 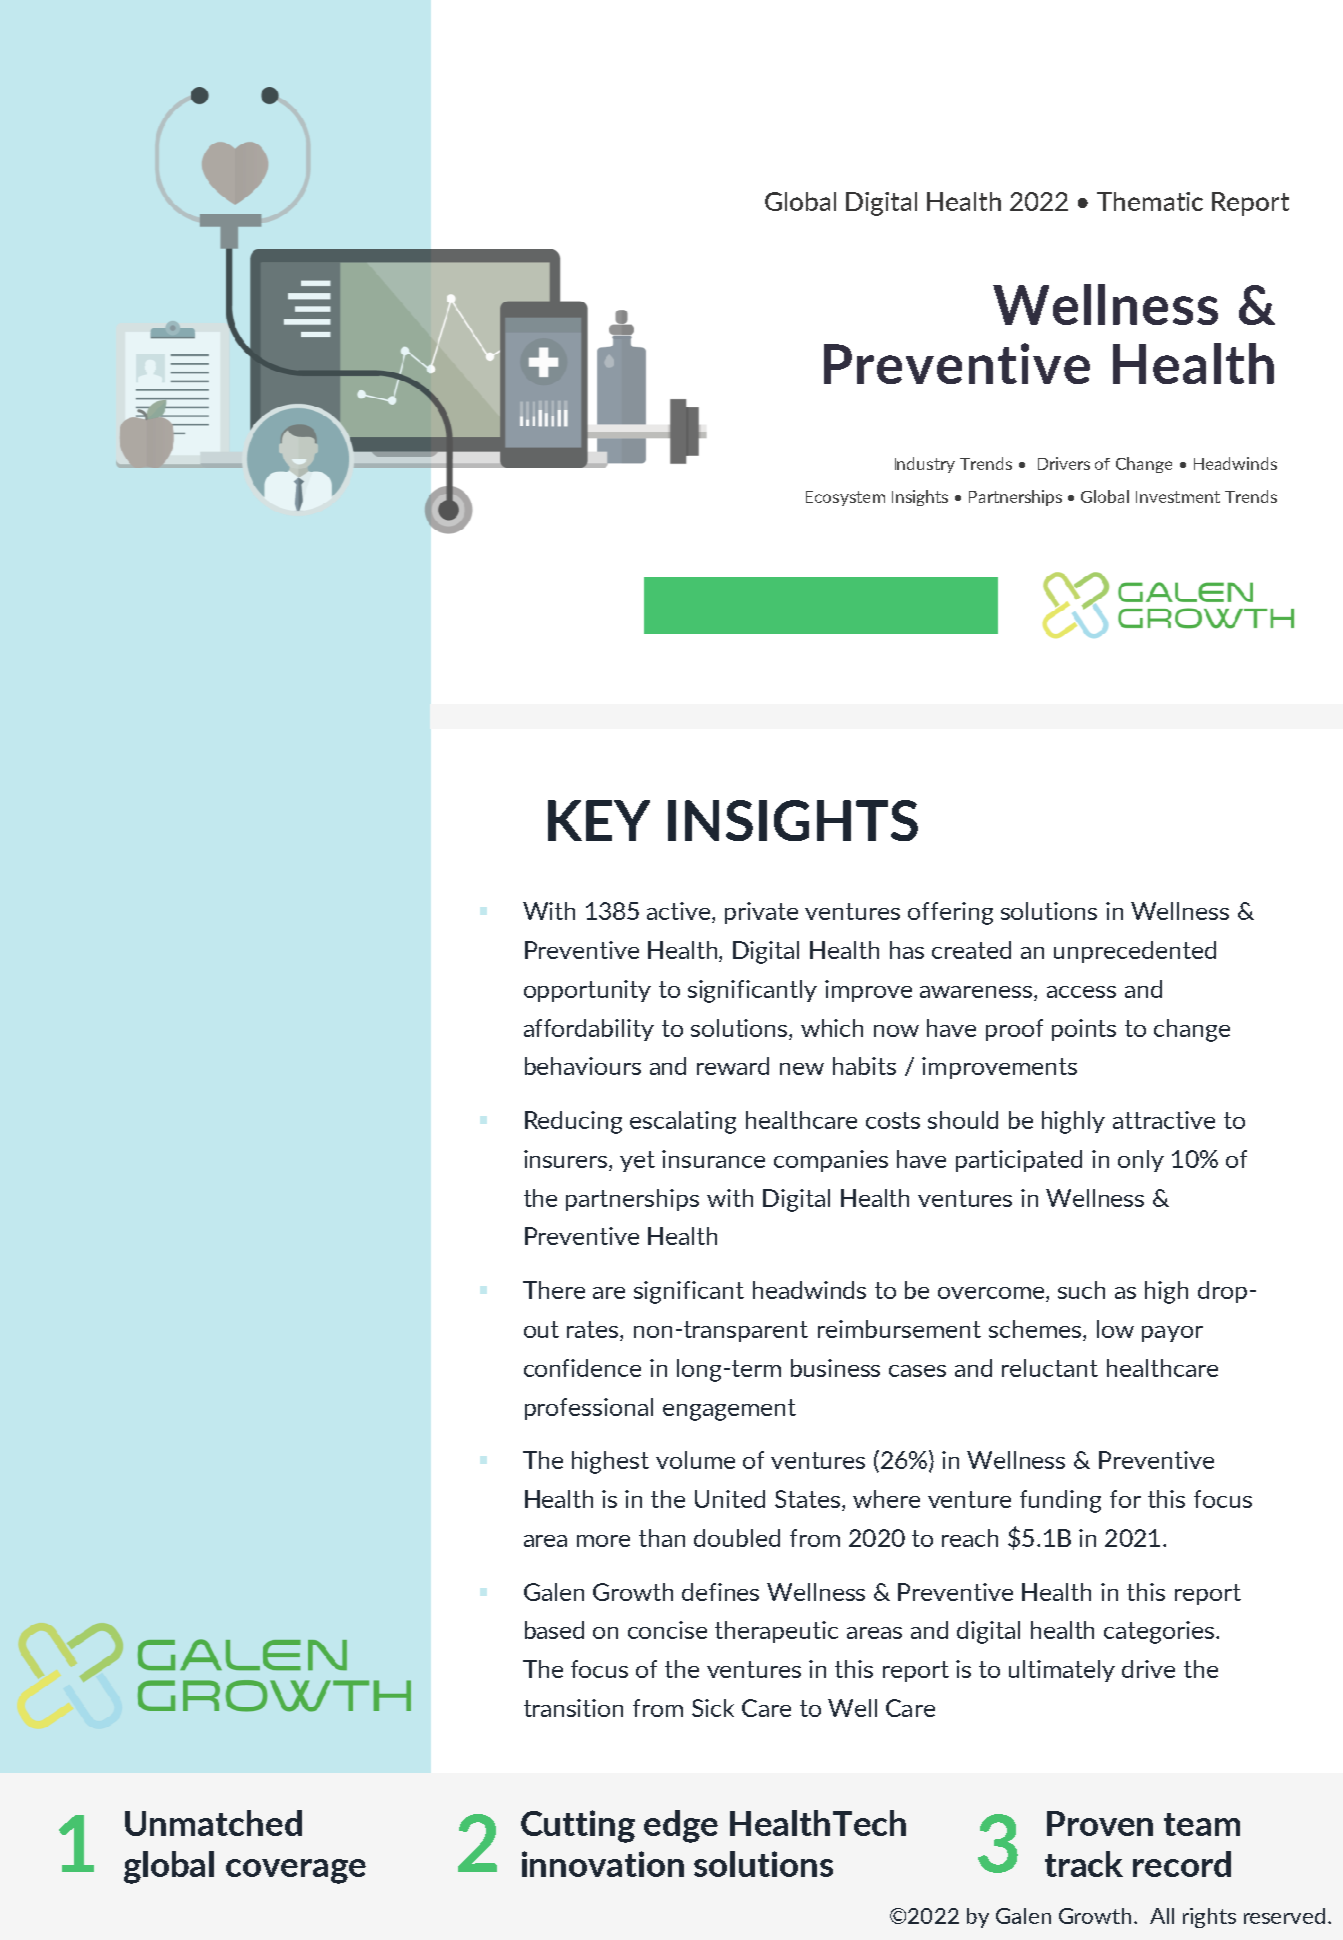 I want to click on Proven, so click(x=1100, y=1823).
